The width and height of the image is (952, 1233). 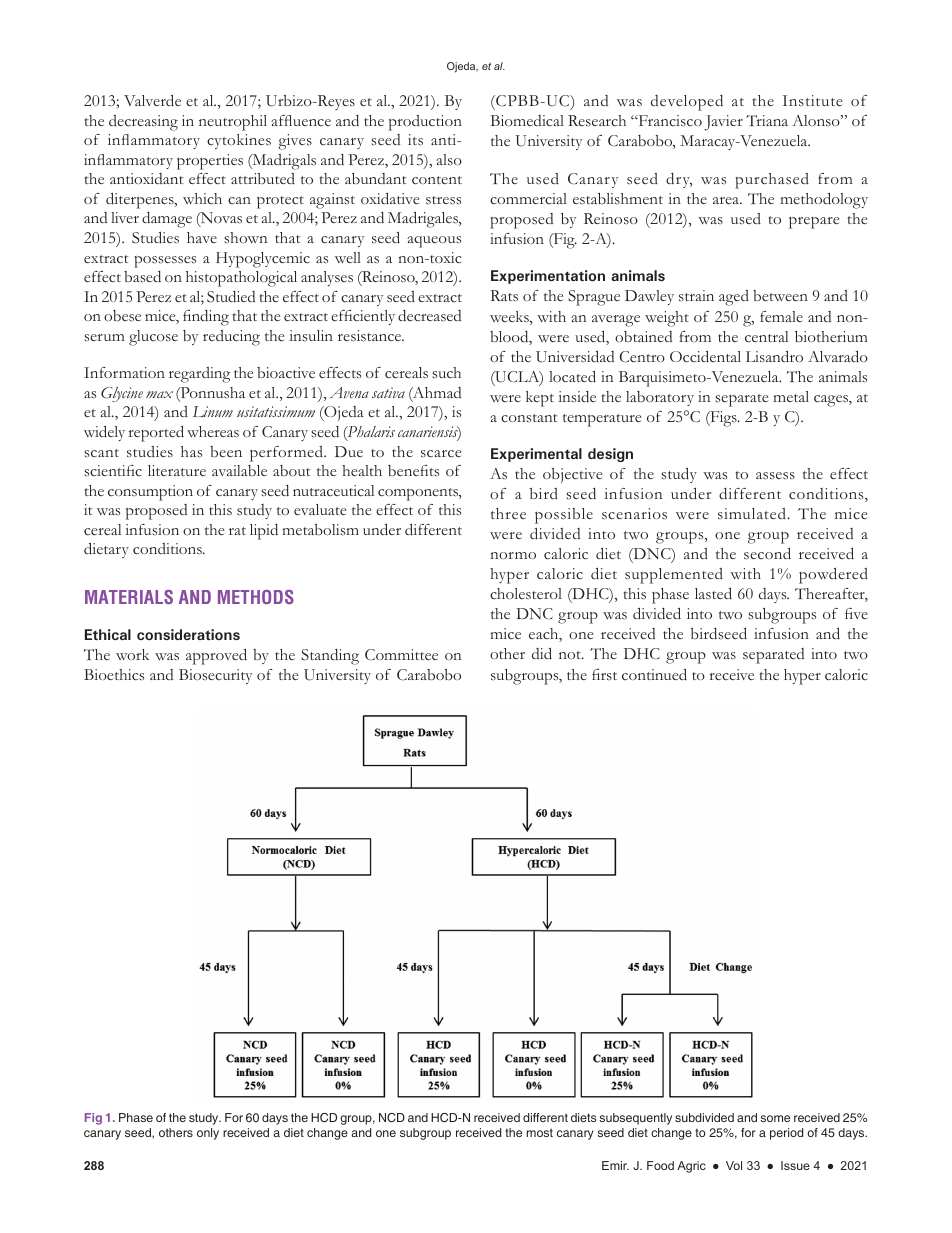 What do you see at coordinates (441, 454) in the image?
I see `scarce` at bounding box center [441, 454].
